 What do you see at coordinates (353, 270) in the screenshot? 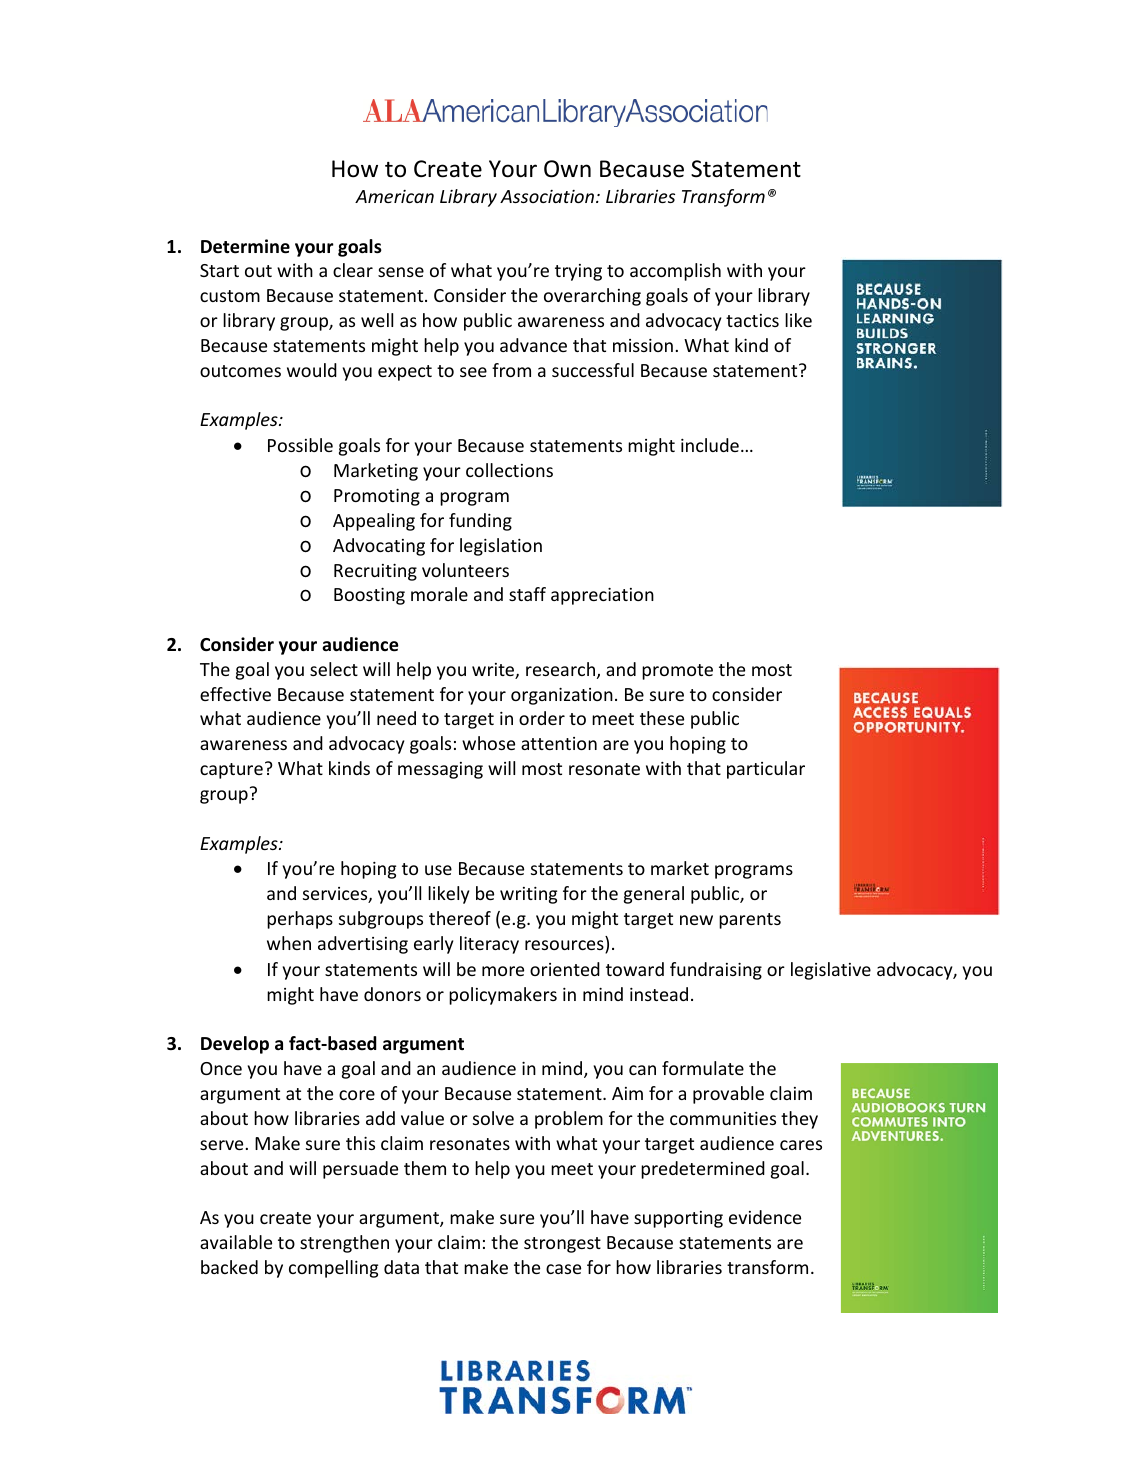
I see `clear` at bounding box center [353, 270].
